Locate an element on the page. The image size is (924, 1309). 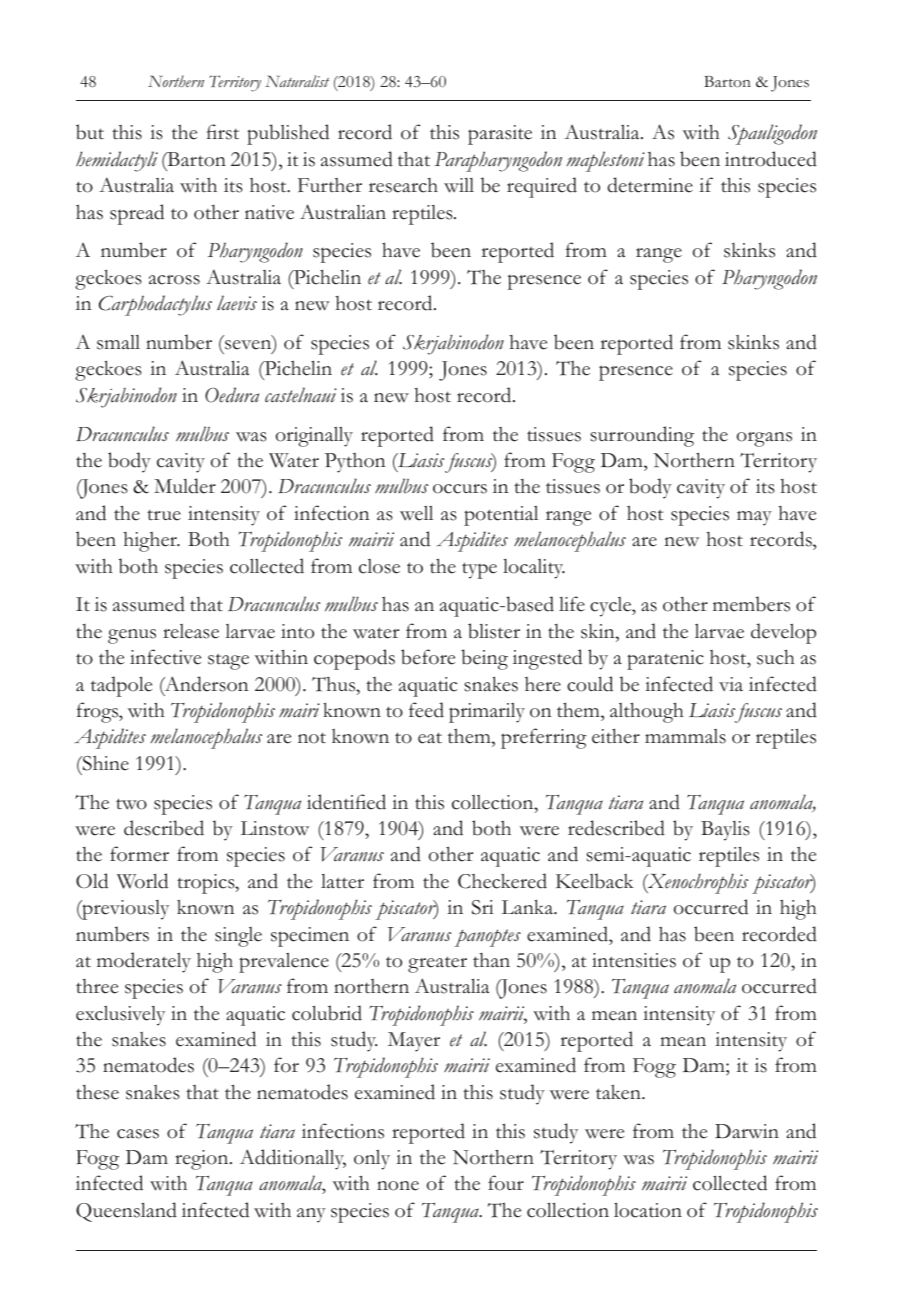
parasite is located at coordinates (500, 135).
